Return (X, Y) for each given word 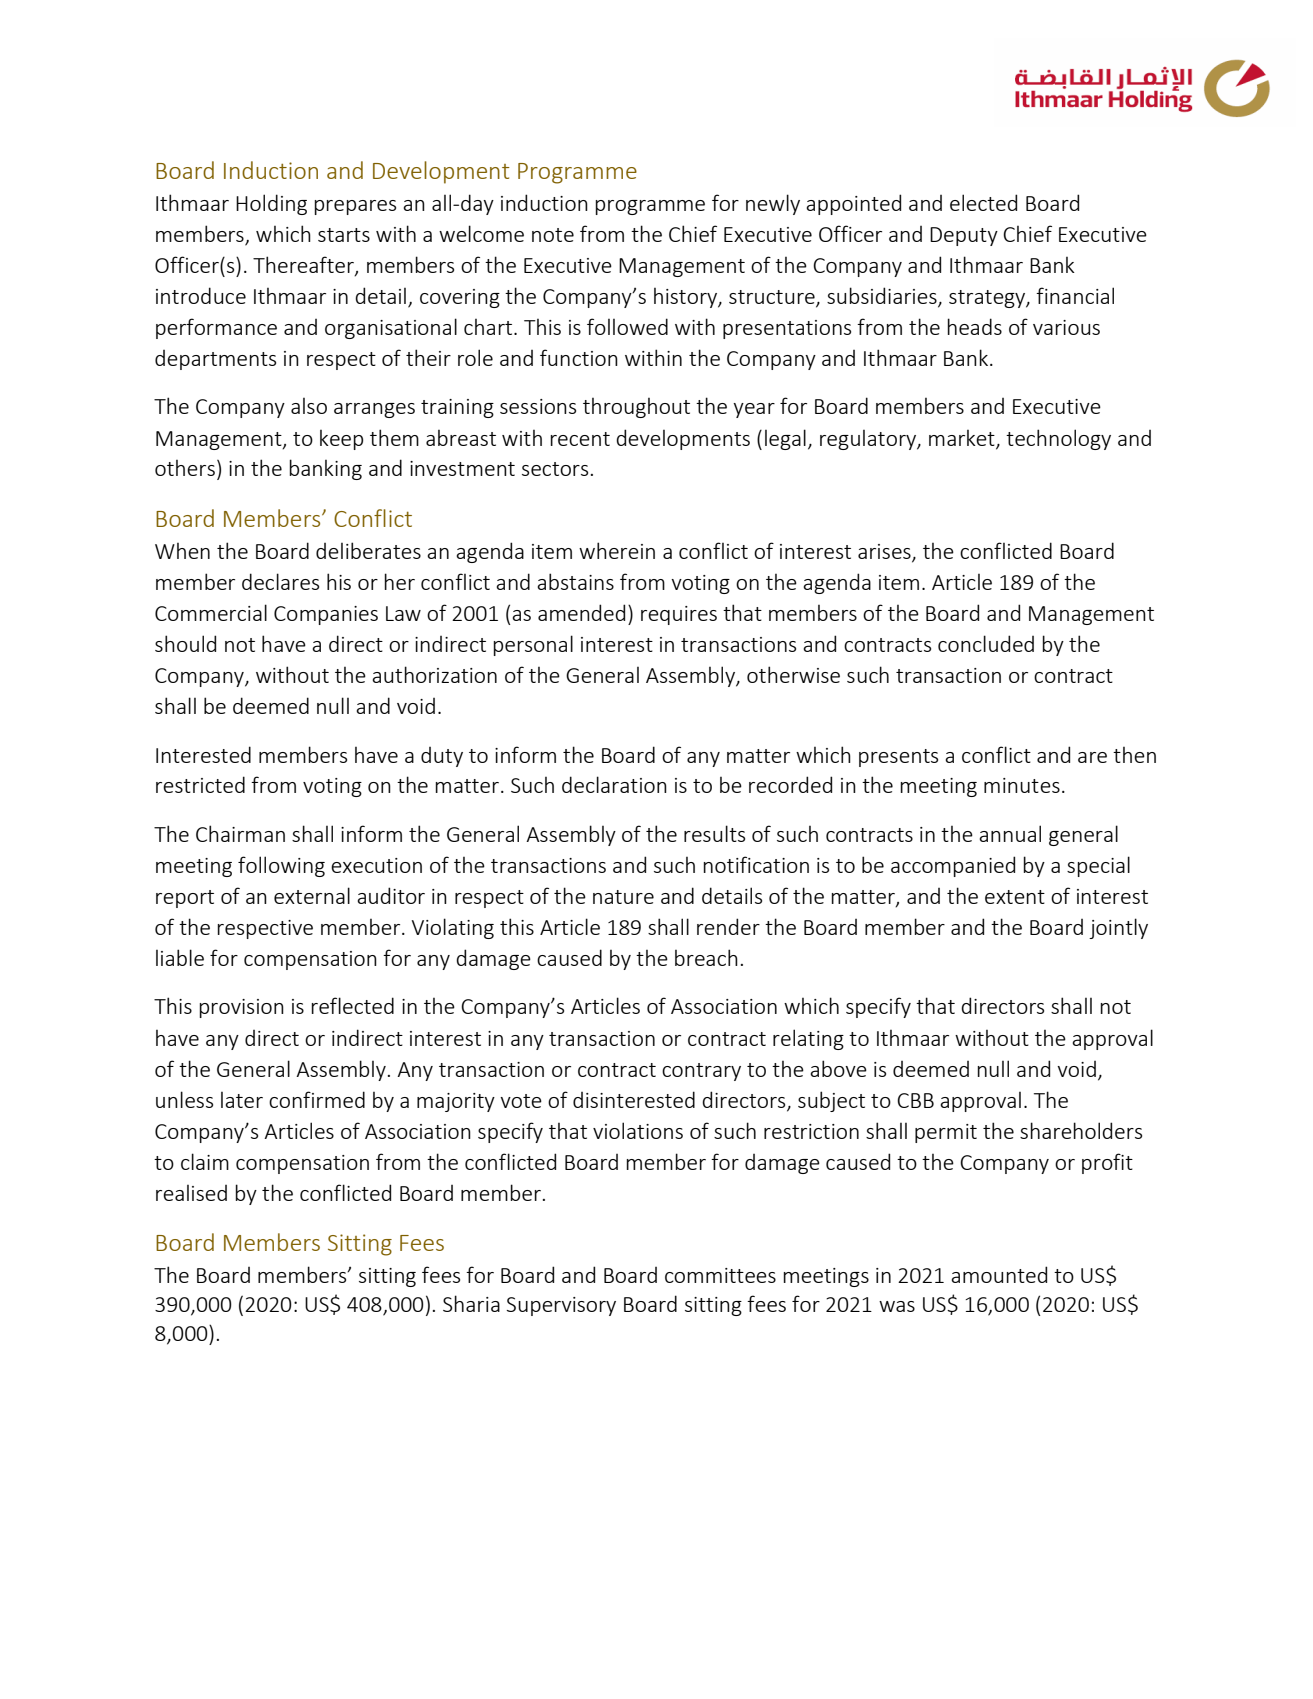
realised (191, 1193)
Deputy (964, 236)
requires (679, 615)
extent (1015, 897)
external (312, 895)
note (553, 235)
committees (720, 1275)
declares (280, 581)
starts (344, 235)
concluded (986, 643)
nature (623, 897)
